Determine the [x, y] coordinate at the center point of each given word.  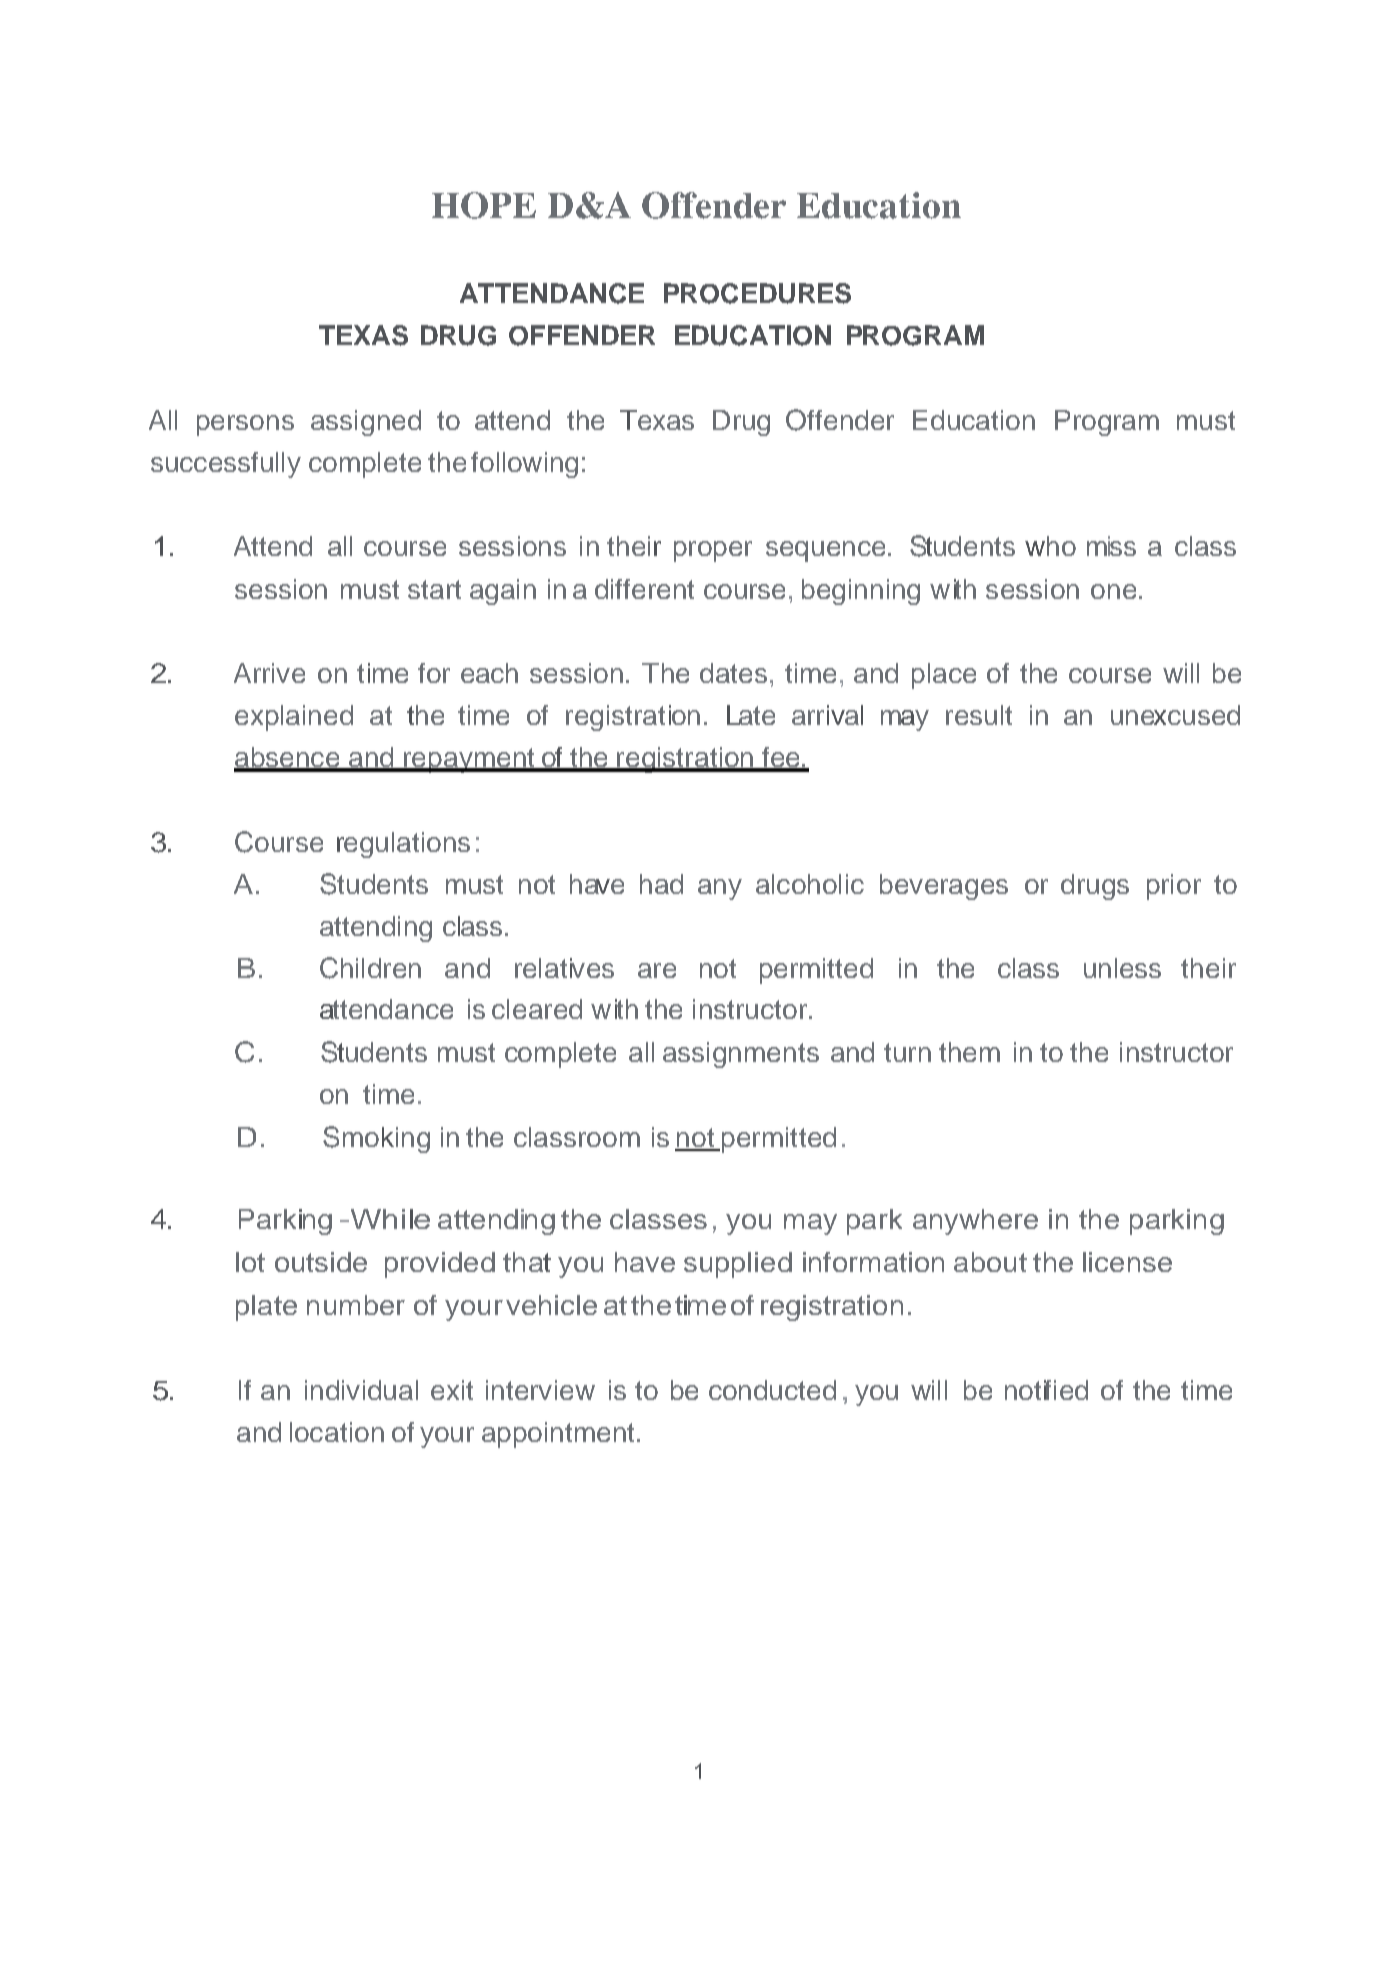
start [434, 589]
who [1050, 546]
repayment [469, 760]
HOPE [484, 205]
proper [713, 551]
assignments [741, 1055]
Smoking [376, 1139]
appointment [558, 1435]
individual [361, 1390]
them [969, 1052]
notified [1046, 1390]
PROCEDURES [757, 293]
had [661, 884]
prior [1174, 887]
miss [1111, 546]
